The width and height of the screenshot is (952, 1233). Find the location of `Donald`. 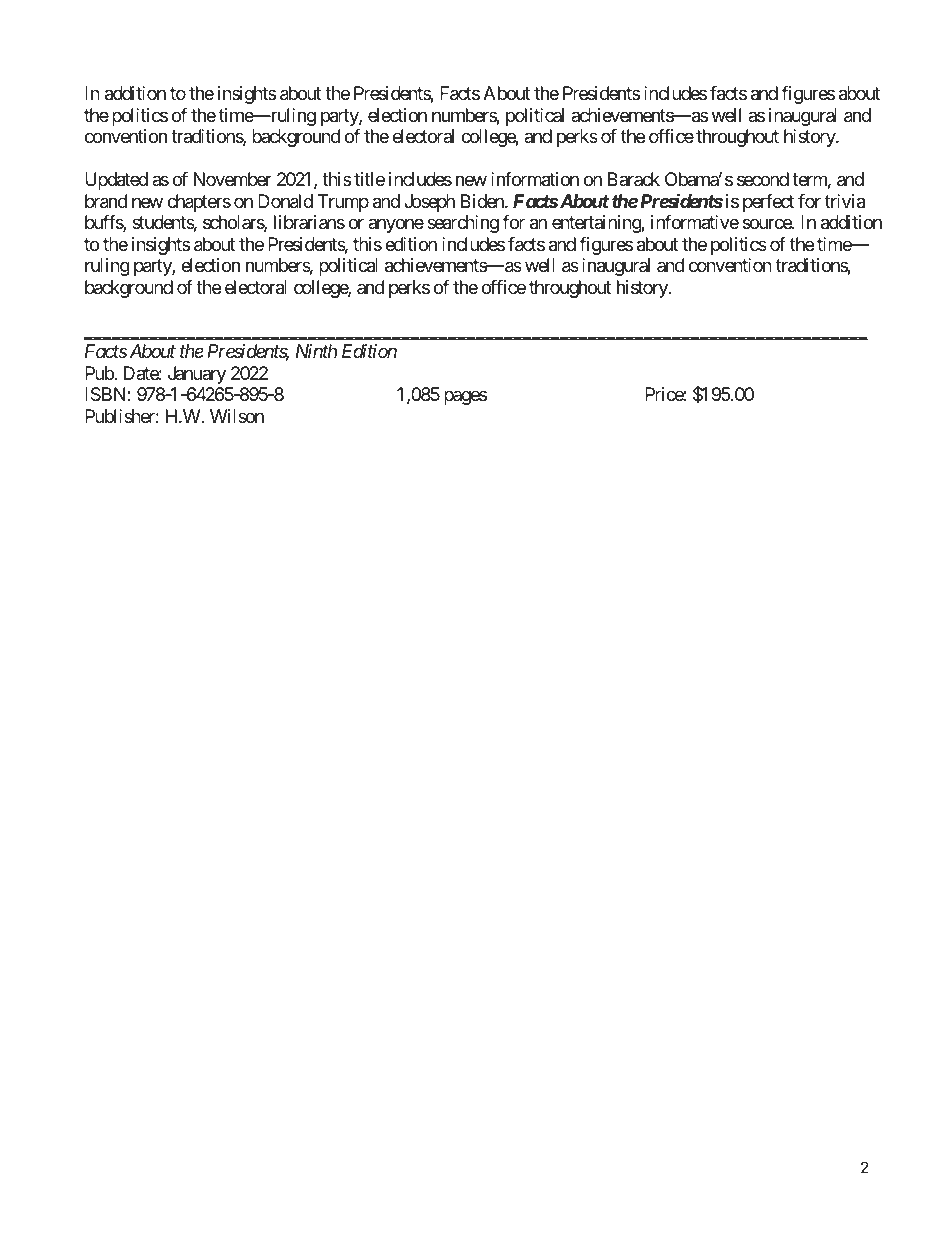

Donald is located at coordinates (285, 201).
